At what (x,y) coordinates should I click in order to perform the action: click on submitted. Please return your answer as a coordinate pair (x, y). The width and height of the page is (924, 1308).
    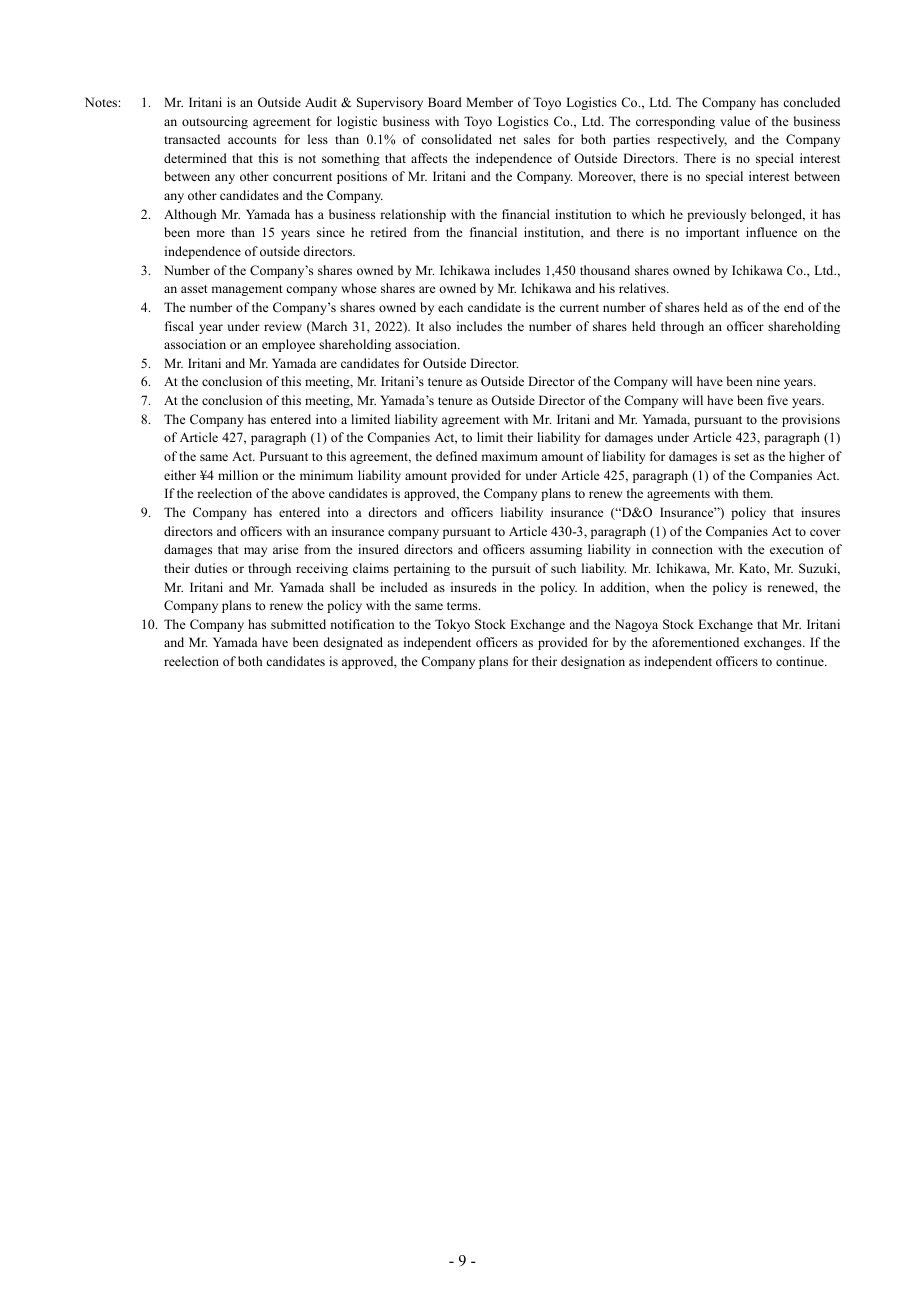
    Looking at the image, I should click on (298, 624).
